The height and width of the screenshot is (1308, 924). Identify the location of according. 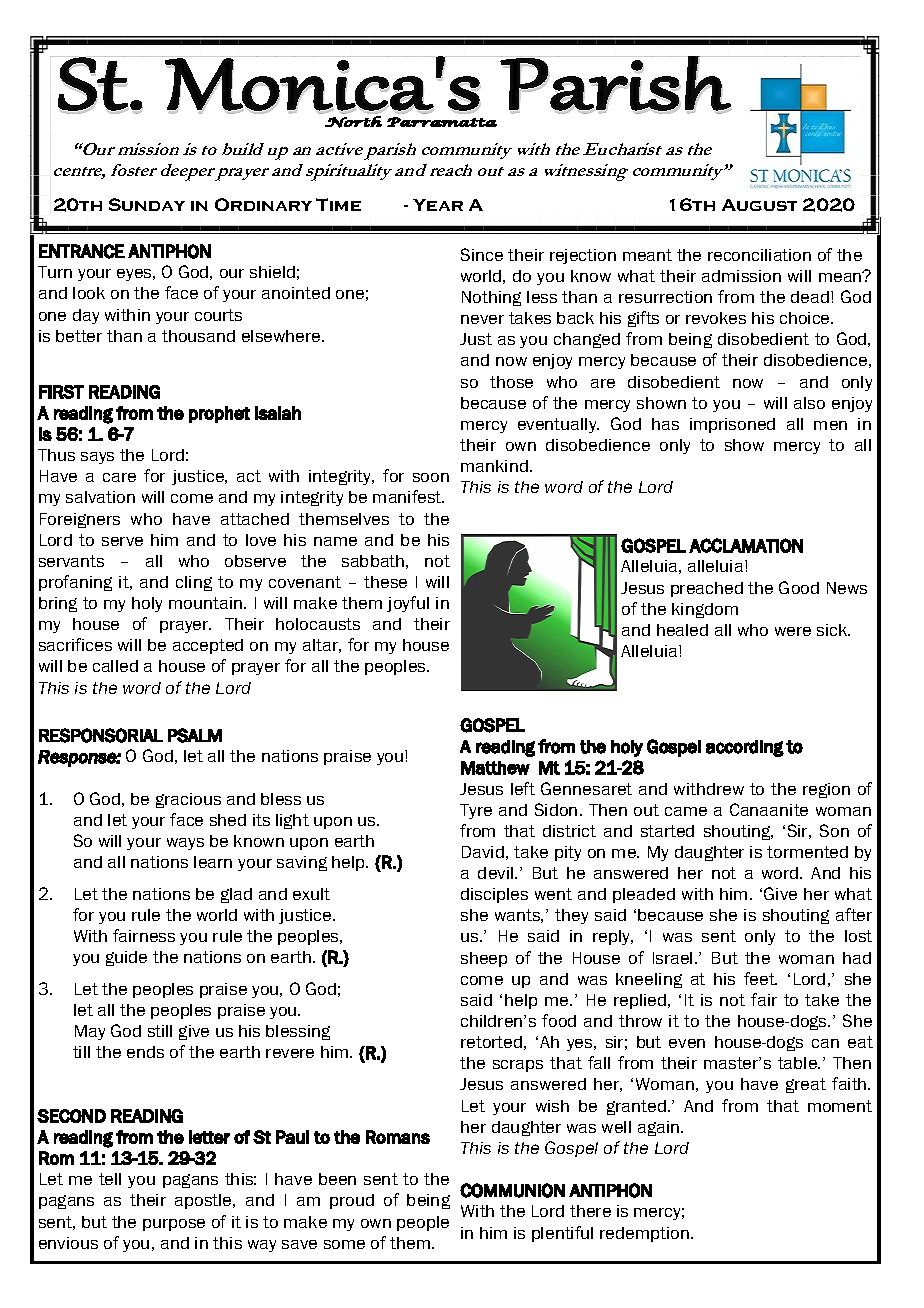
(745, 748).
